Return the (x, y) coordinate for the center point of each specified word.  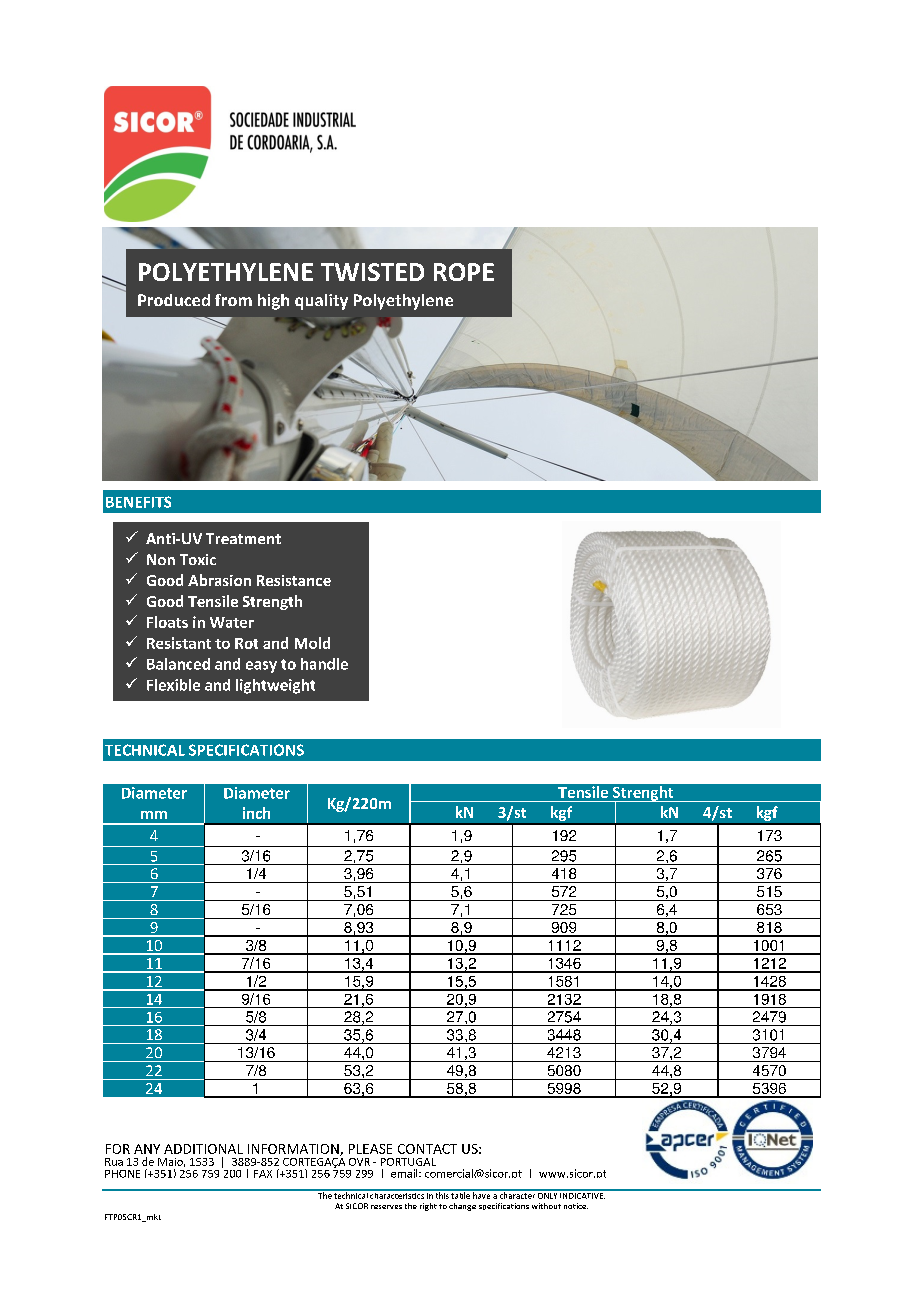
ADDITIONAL (203, 1149)
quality (321, 302)
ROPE (464, 272)
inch (256, 813)
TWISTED (372, 272)
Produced (174, 300)
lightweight (275, 686)
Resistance (294, 580)
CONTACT (427, 1149)
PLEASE (370, 1149)
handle (324, 664)
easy (261, 667)
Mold (312, 643)
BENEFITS (138, 502)
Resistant (179, 643)
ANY (147, 1149)
